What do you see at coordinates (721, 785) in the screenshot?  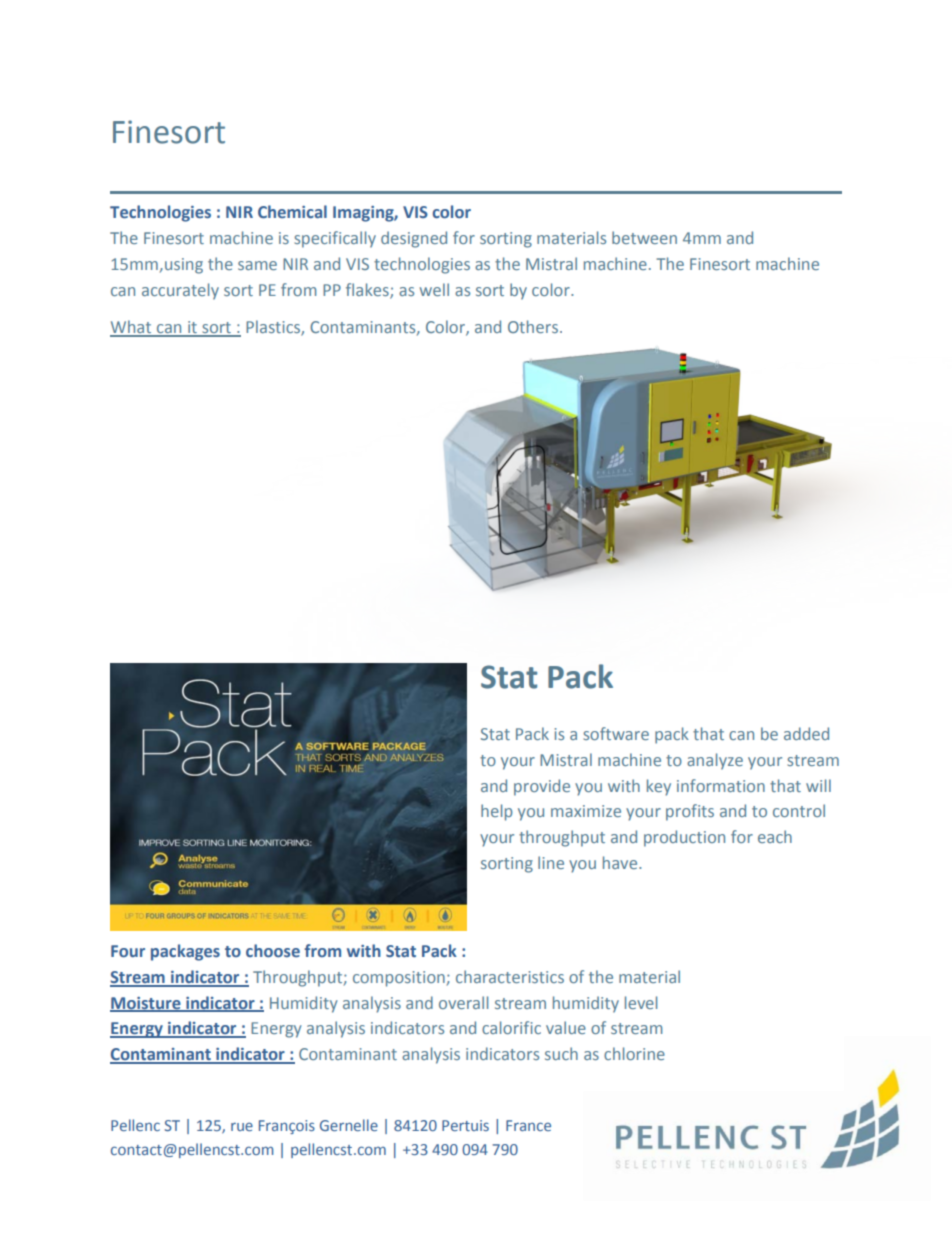 I see `information` at bounding box center [721, 785].
